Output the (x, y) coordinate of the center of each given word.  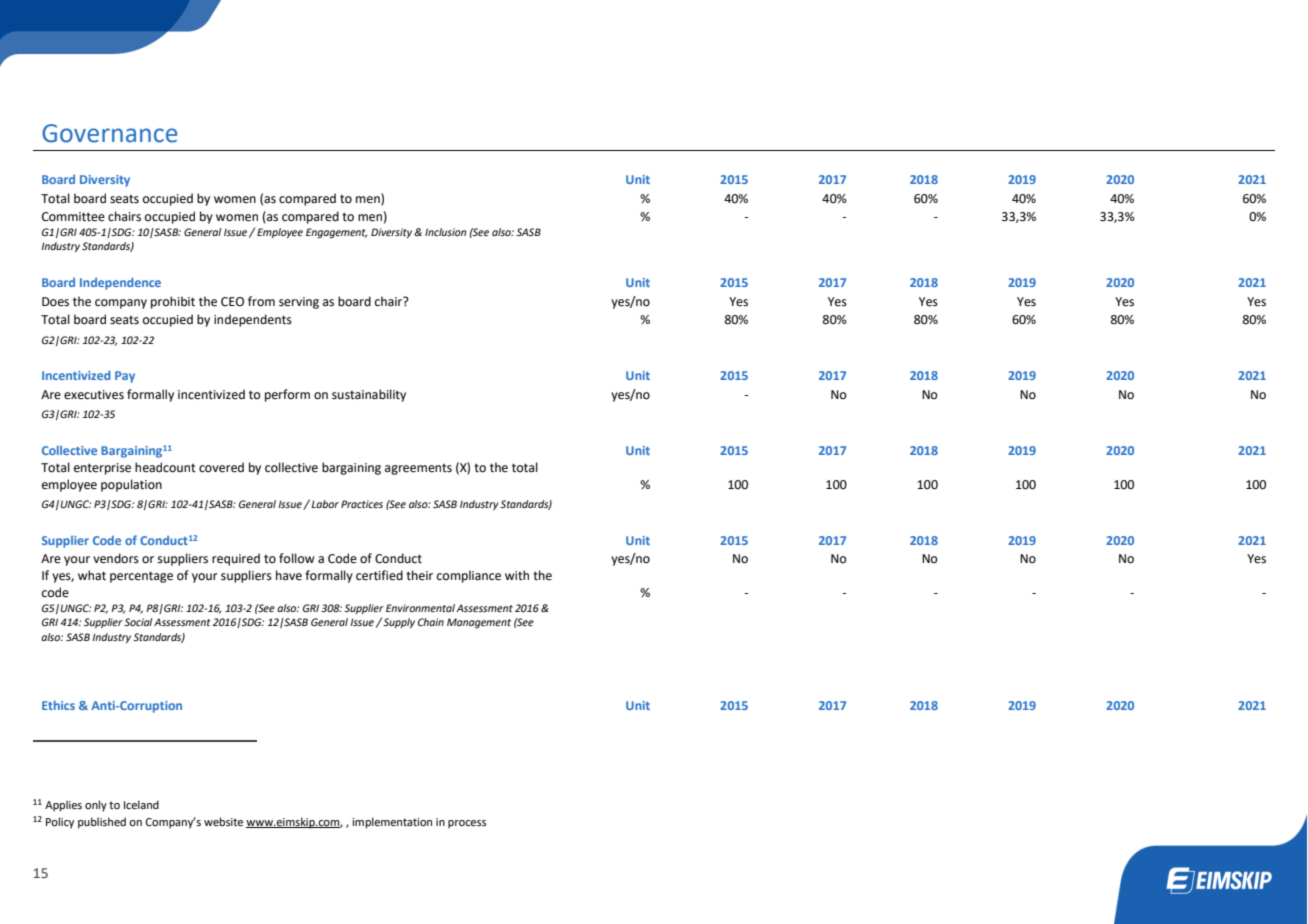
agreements (418, 469)
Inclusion (445, 232)
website (223, 821)
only (96, 806)
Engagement (336, 233)
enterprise (102, 469)
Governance (109, 133)
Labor (325, 504)
